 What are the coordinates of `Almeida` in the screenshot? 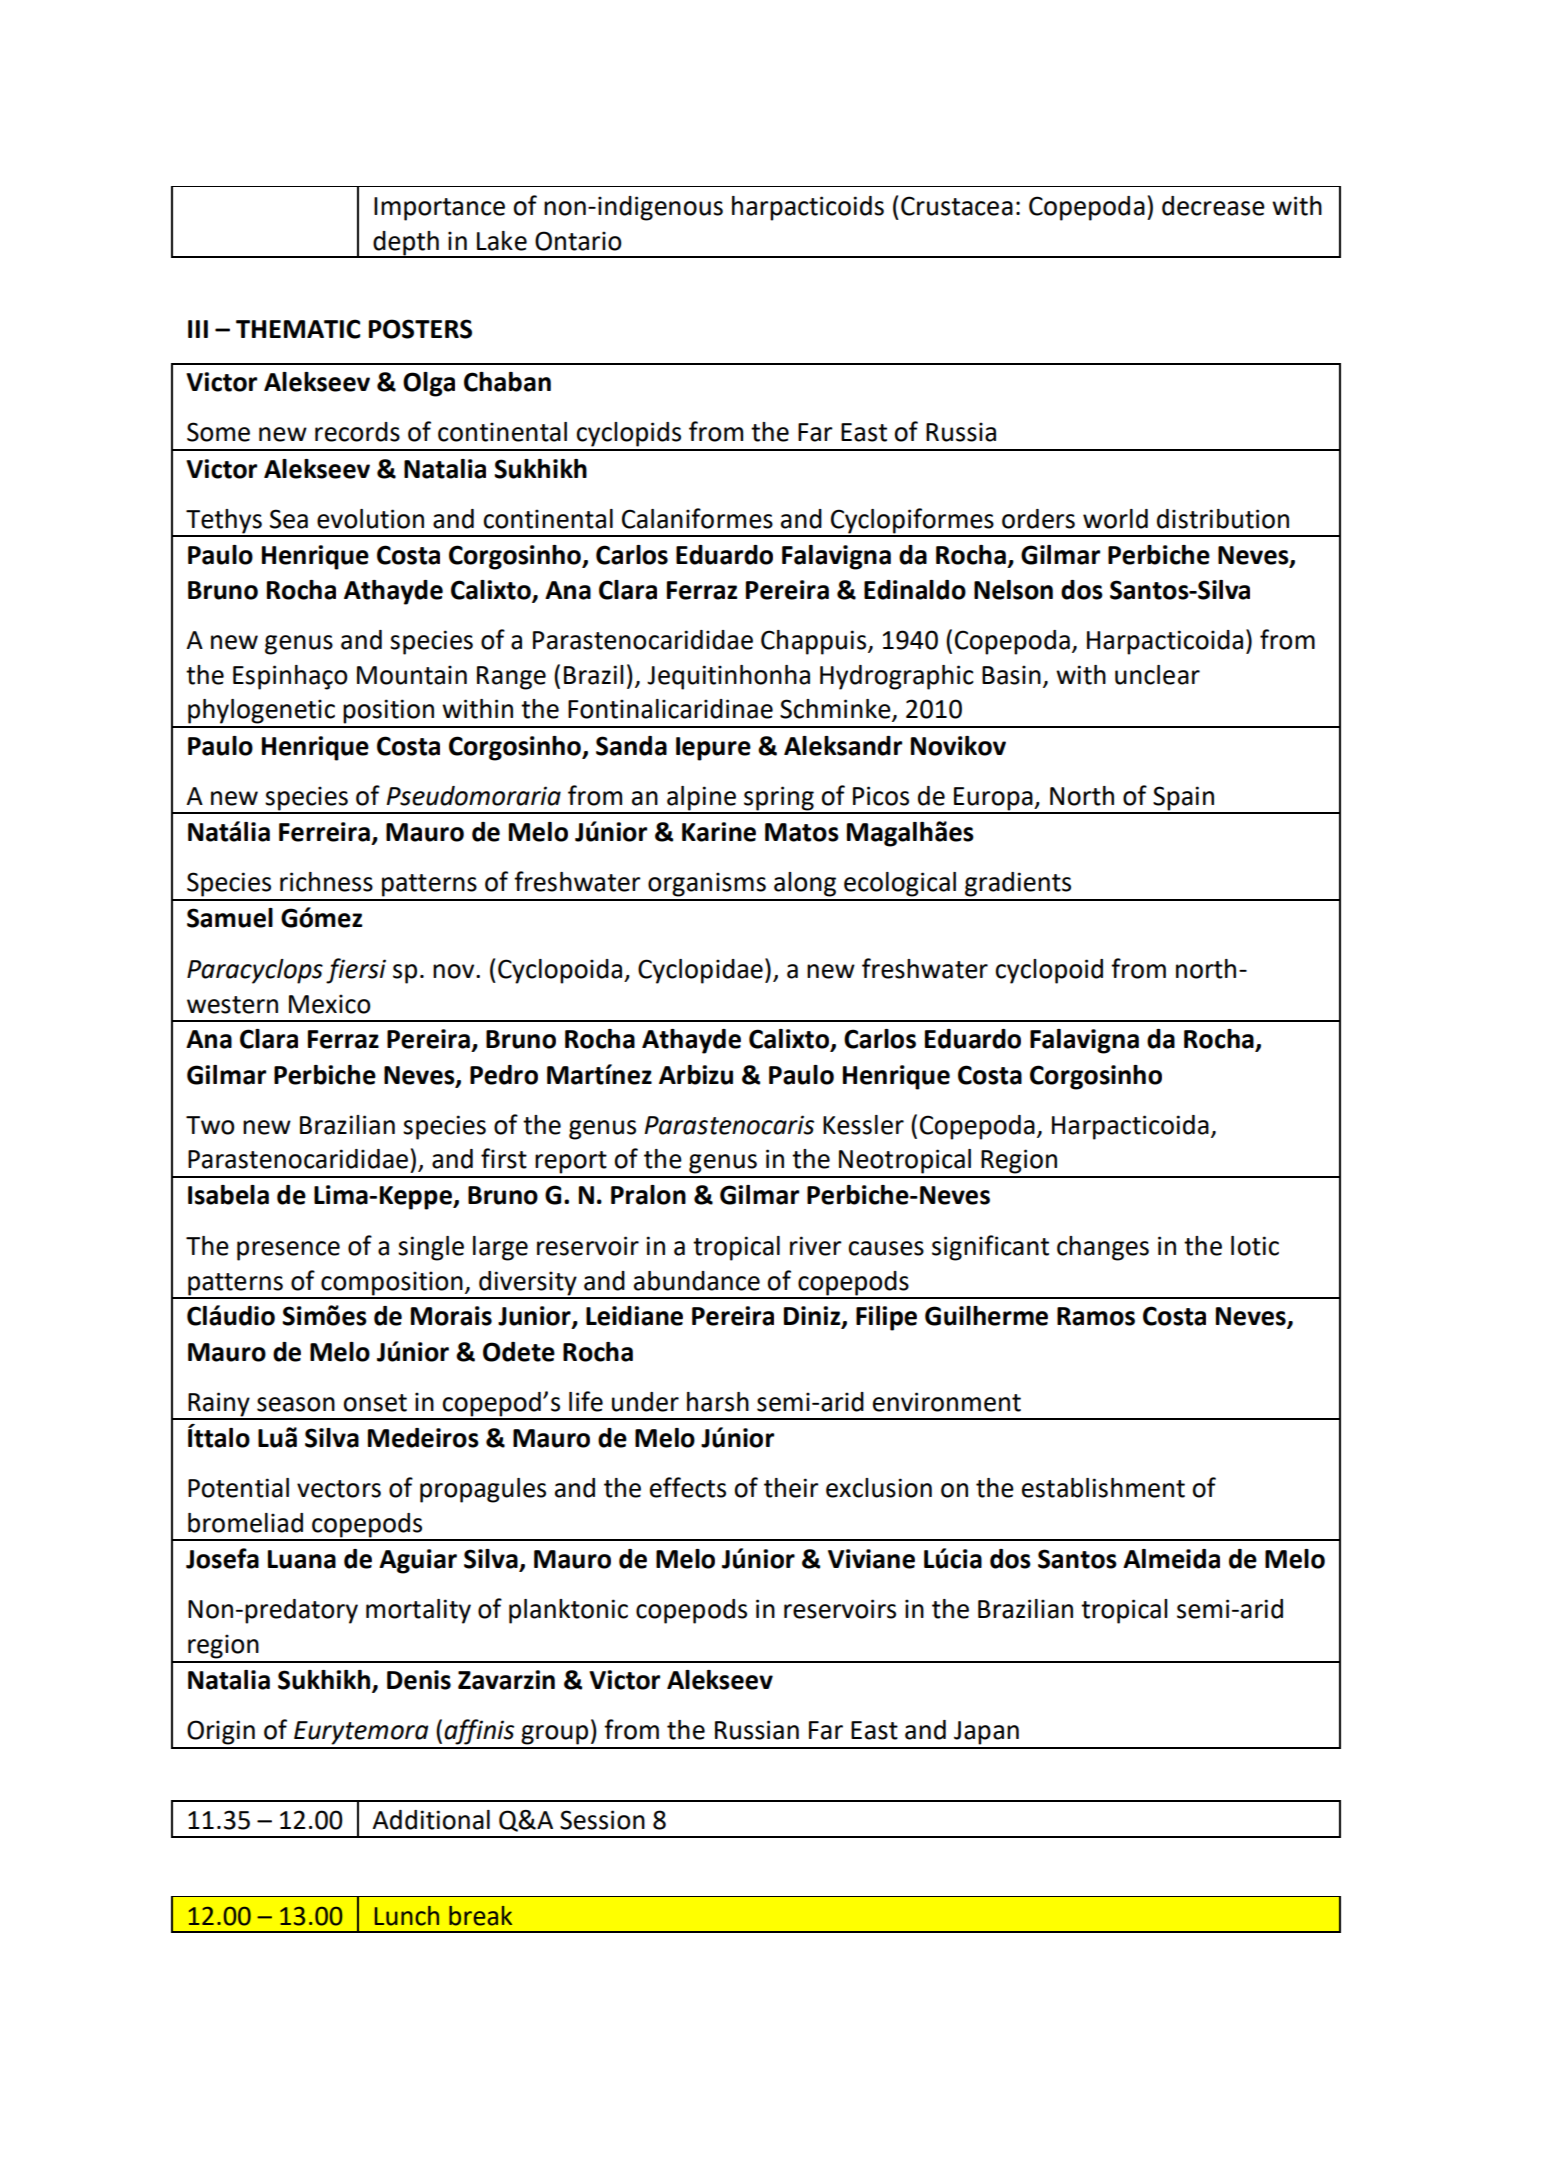 It's located at (1171, 1559).
